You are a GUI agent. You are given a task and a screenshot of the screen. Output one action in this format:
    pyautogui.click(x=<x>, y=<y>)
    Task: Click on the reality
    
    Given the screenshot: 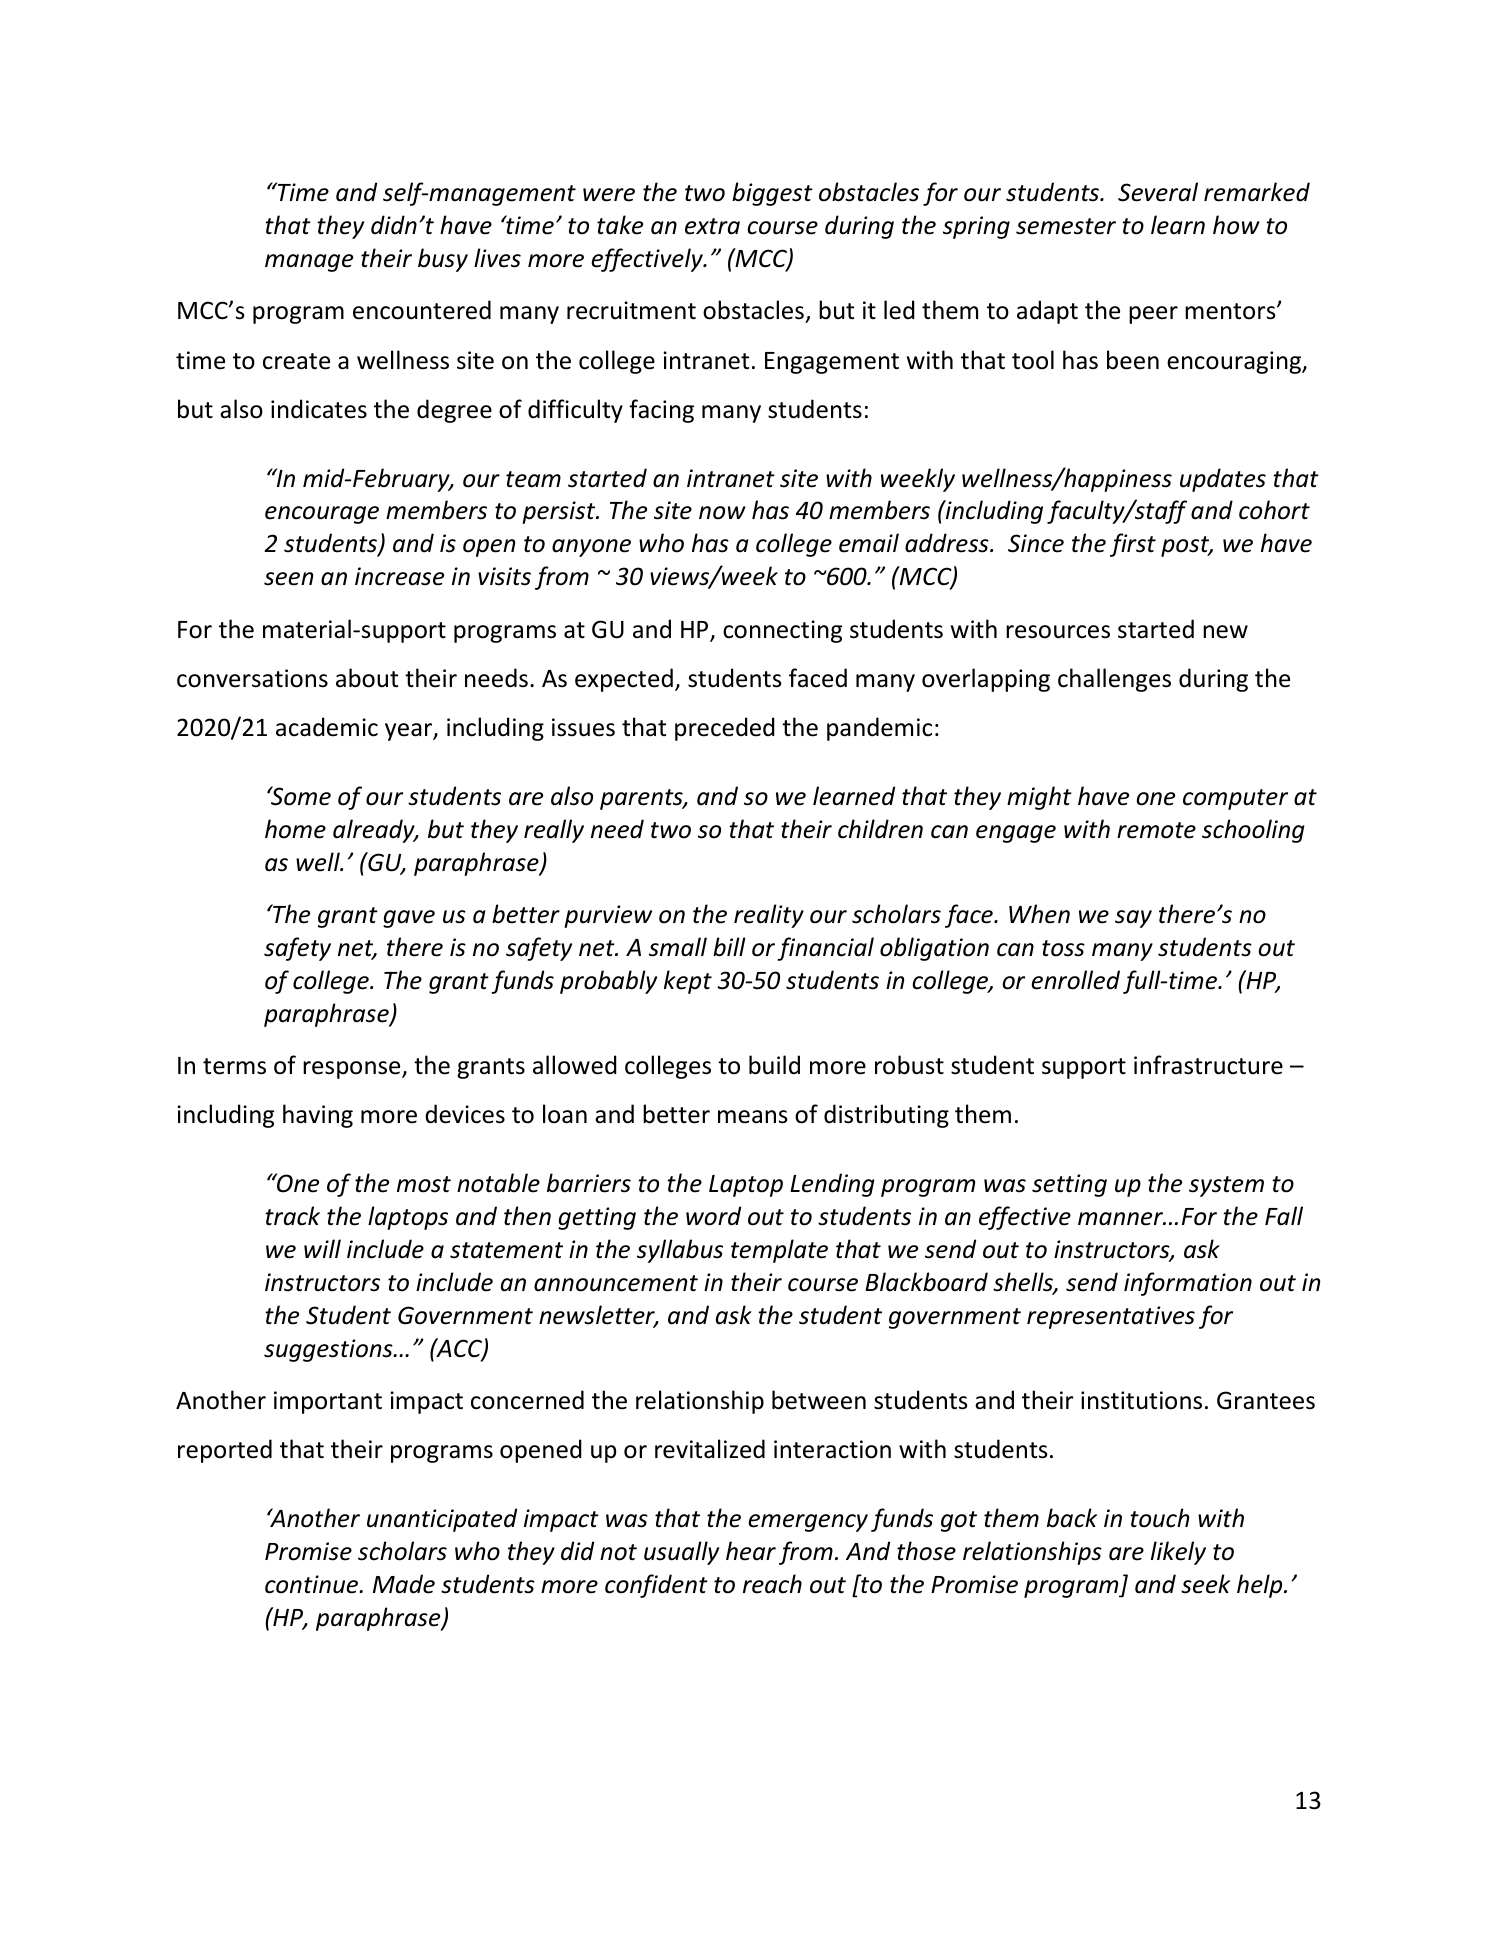 What is the action you would take?
    pyautogui.click(x=769, y=916)
